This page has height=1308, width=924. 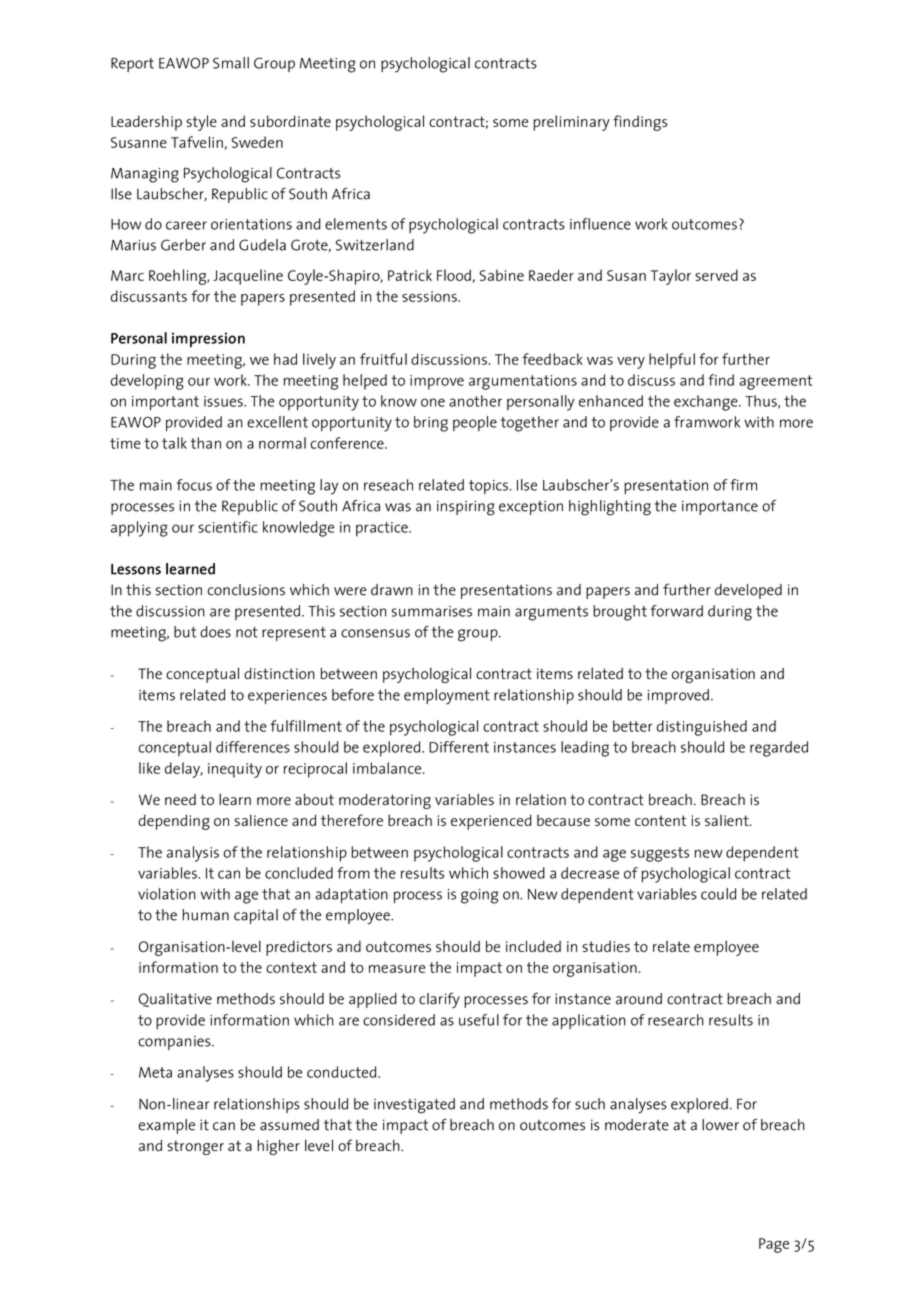 I want to click on influence, so click(x=600, y=224).
